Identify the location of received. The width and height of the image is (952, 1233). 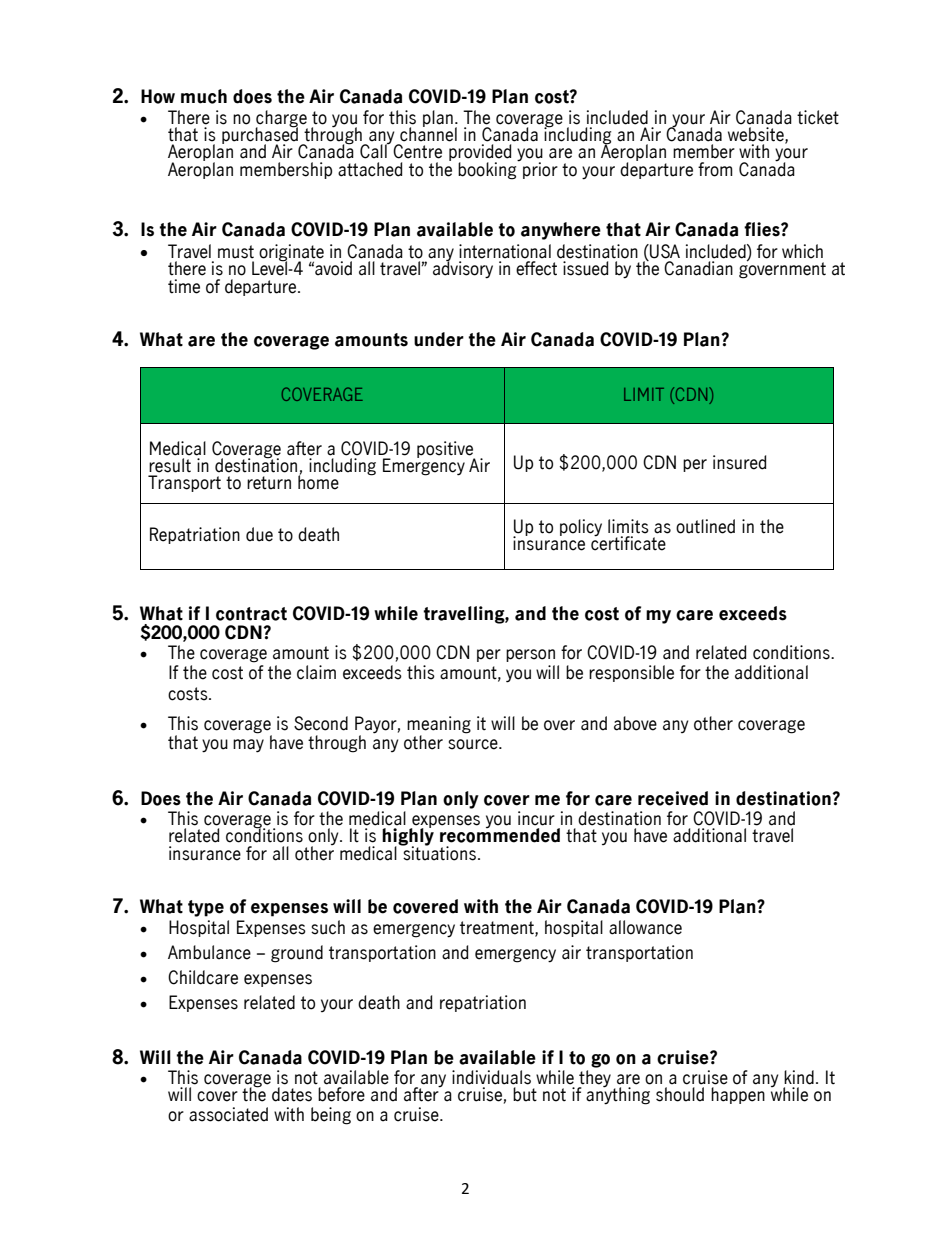
(673, 798).
